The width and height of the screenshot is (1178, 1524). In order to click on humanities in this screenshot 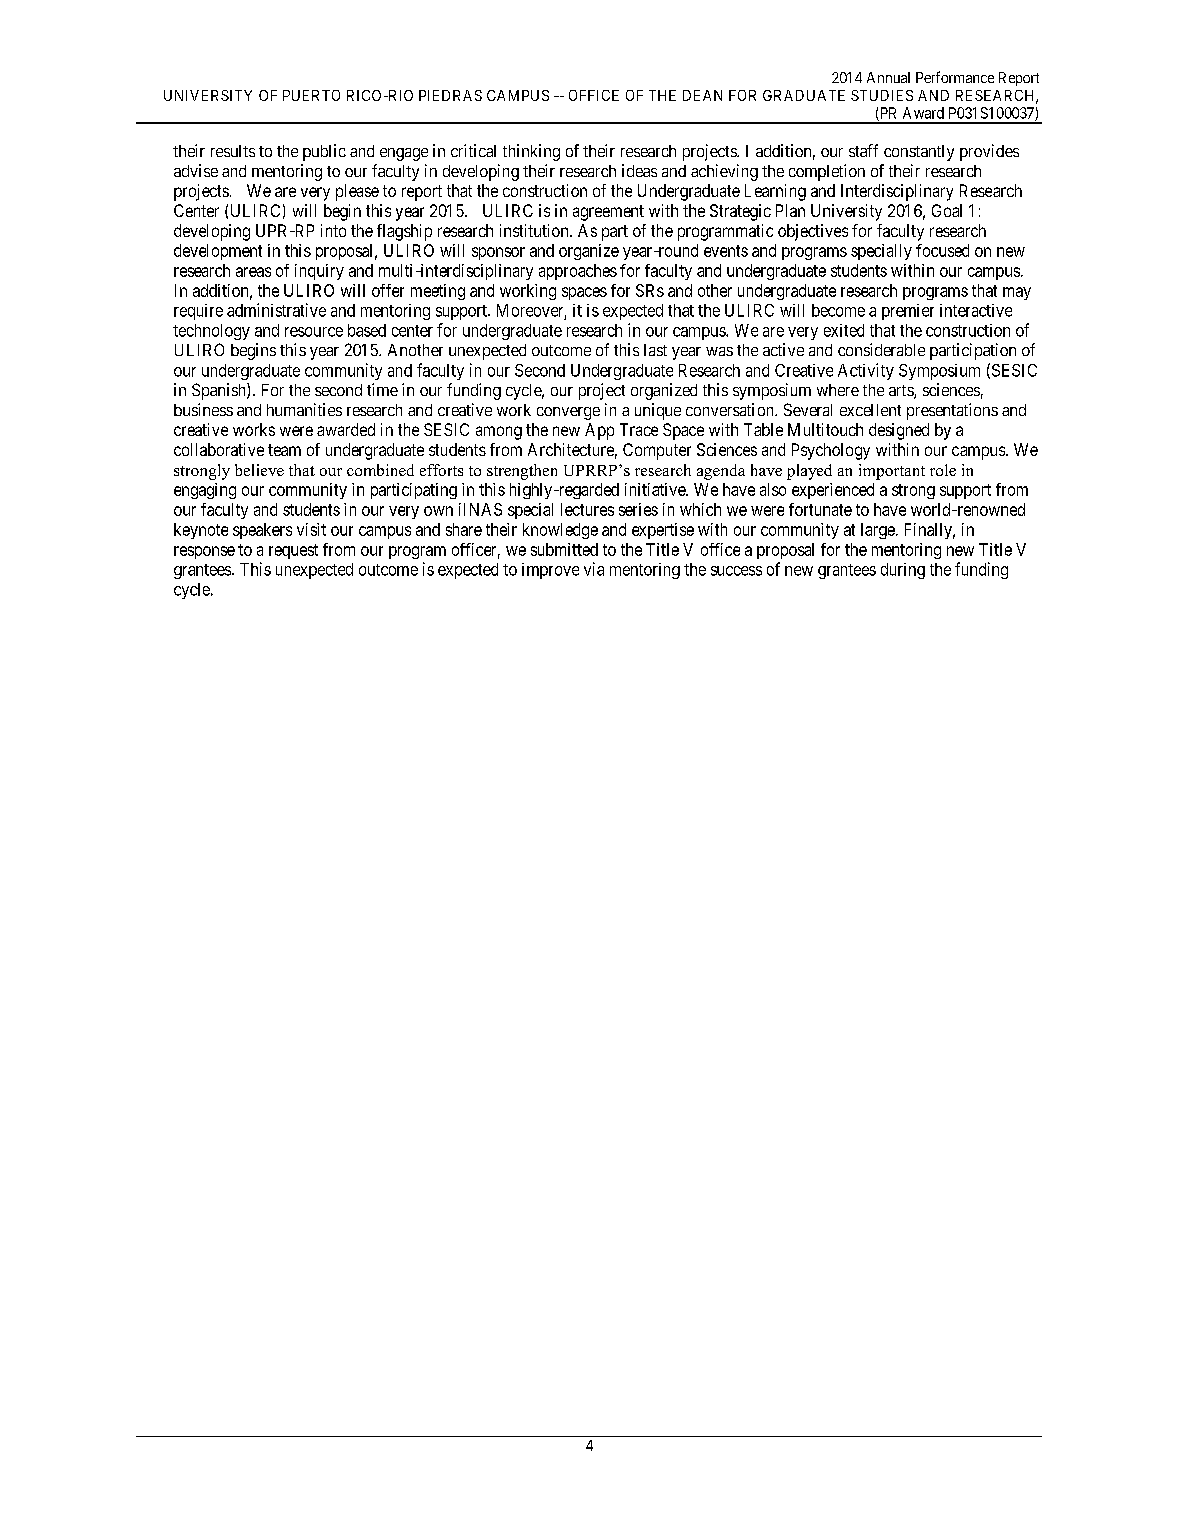, I will do `click(304, 409)`.
